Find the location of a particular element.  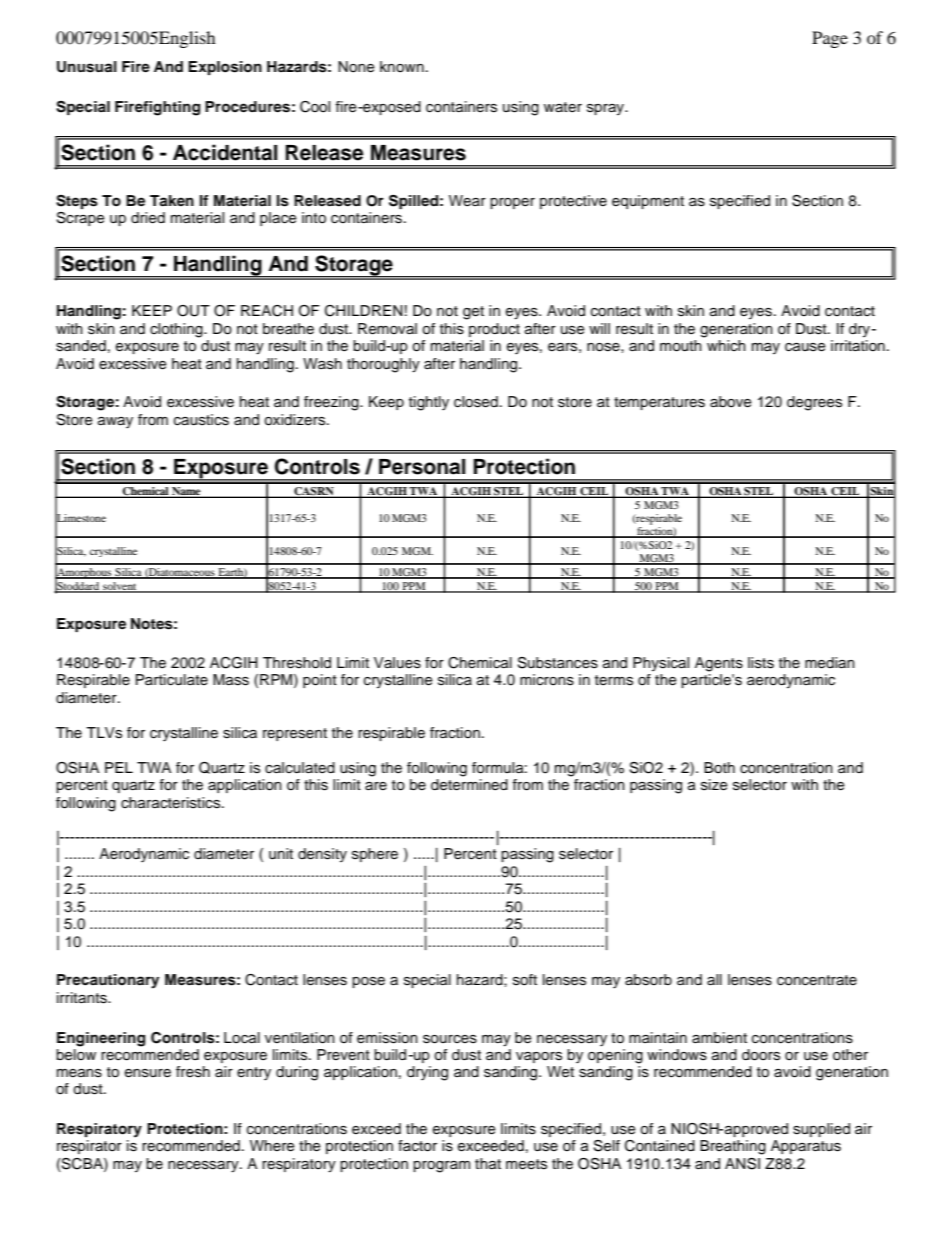

Explosion is located at coordinates (225, 68).
